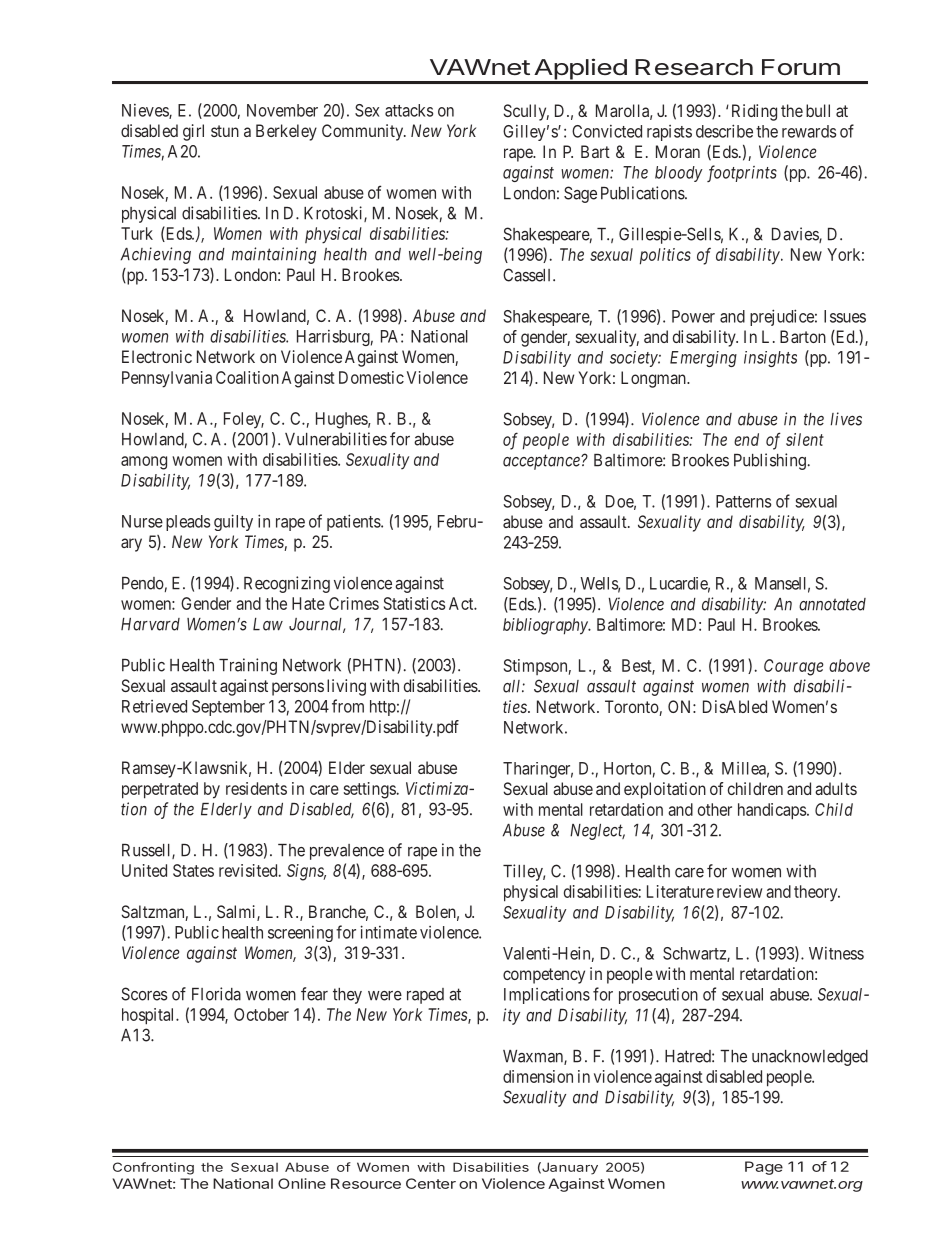 The image size is (952, 1233). I want to click on Scully, so click(526, 112).
